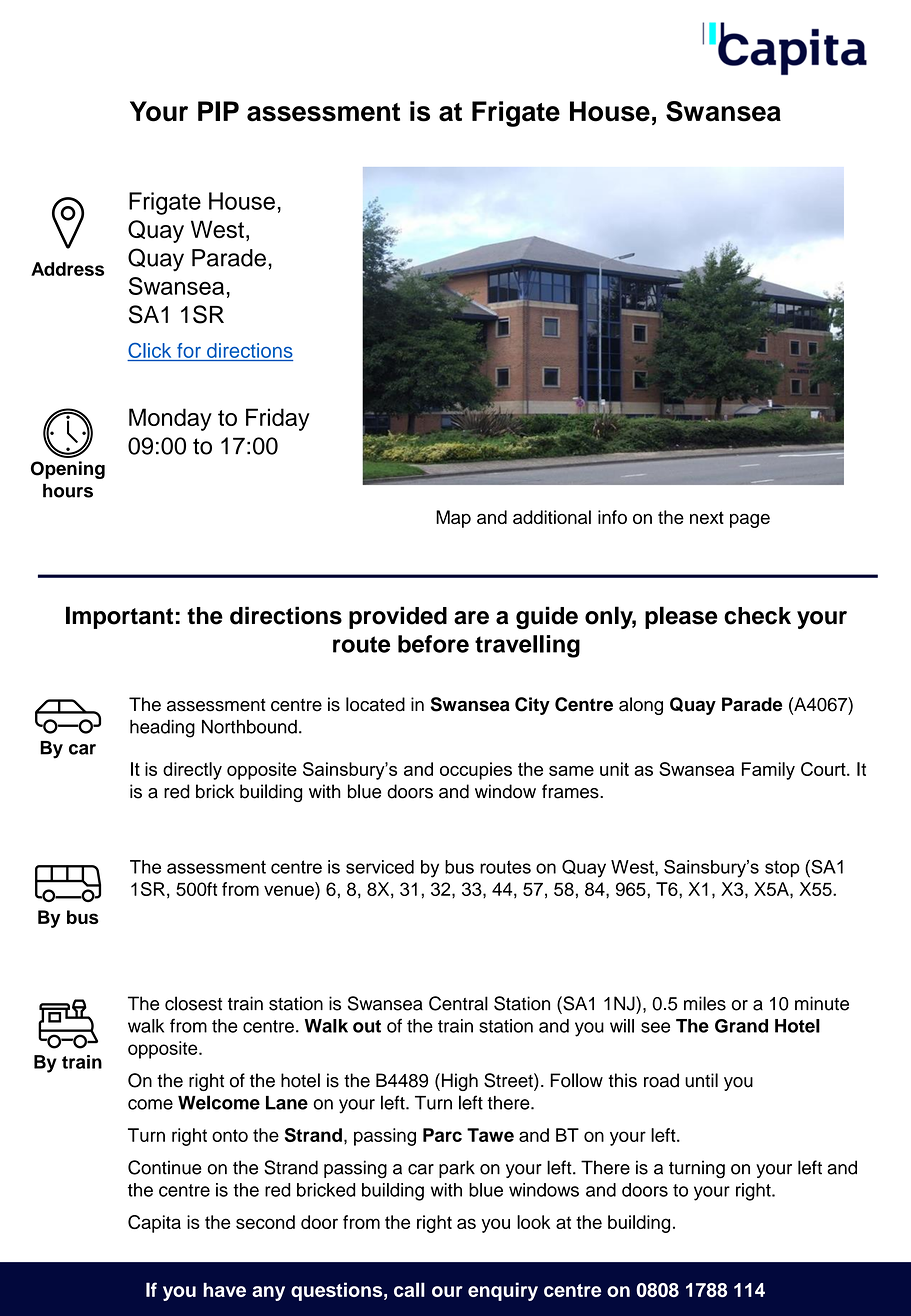 Image resolution: width=911 pixels, height=1316 pixels. What do you see at coordinates (409, 1289) in the image?
I see `call` at bounding box center [409, 1289].
